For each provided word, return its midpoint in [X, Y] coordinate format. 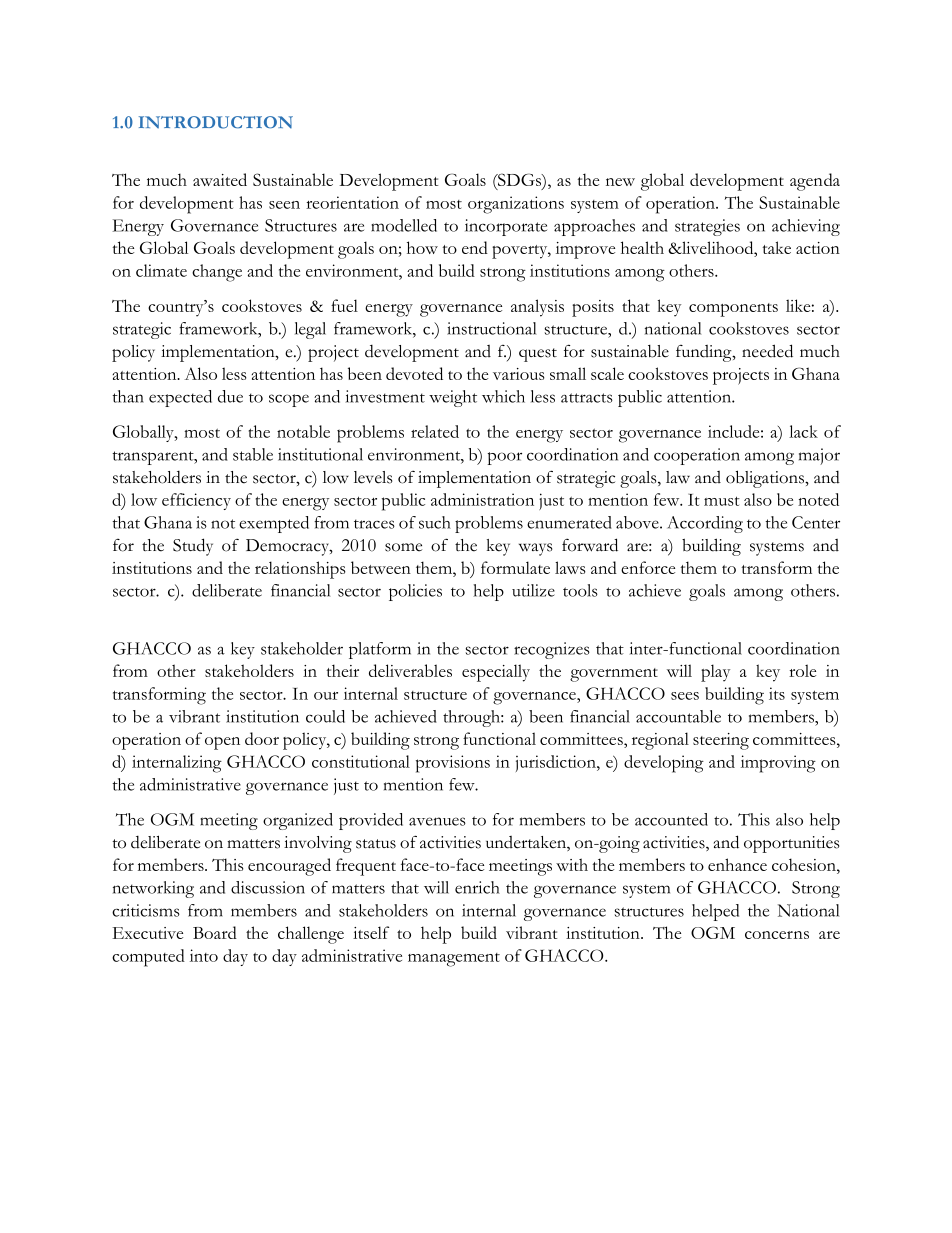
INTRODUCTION [216, 122]
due [230, 396]
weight [453, 398]
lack [803, 431]
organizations [516, 205]
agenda [815, 182]
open [222, 743]
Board [215, 932]
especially [496, 673]
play [715, 673]
